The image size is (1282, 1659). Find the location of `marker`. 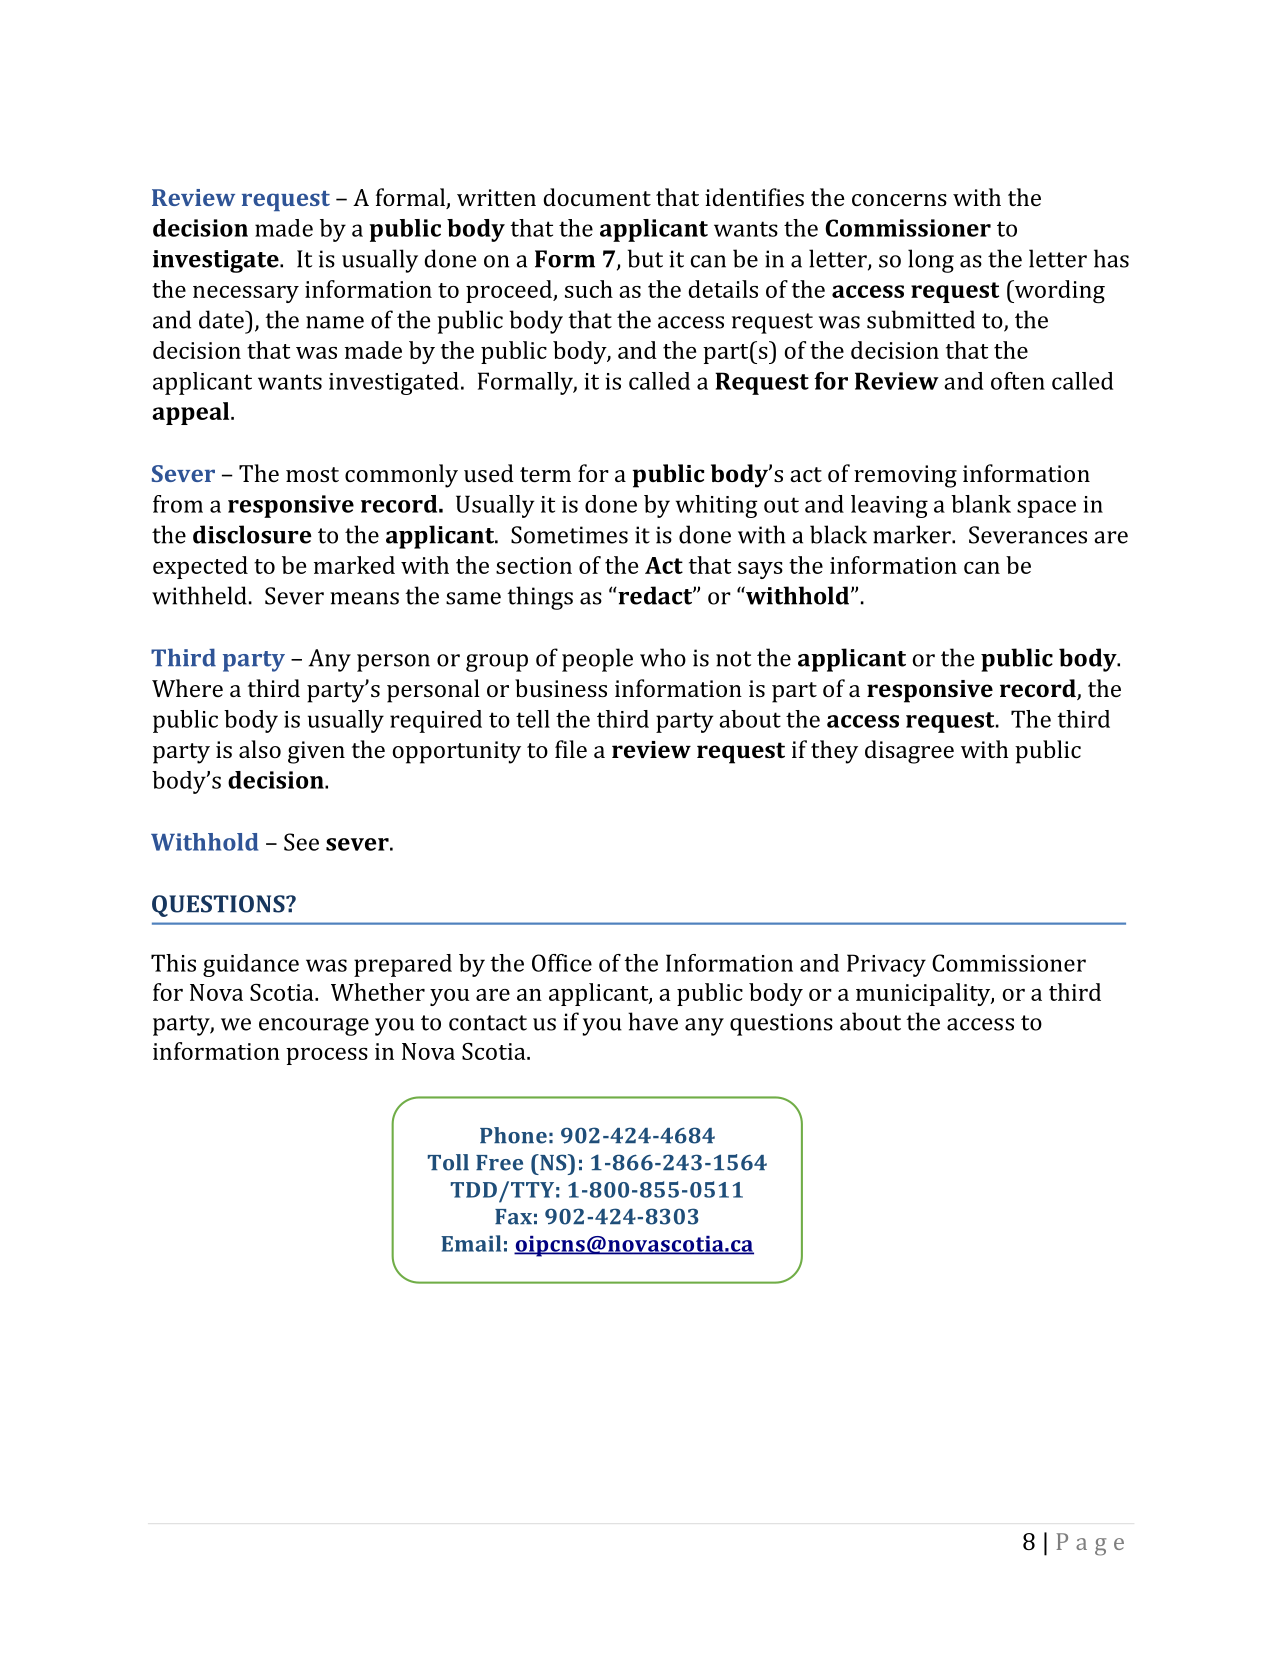

marker is located at coordinates (913, 534).
